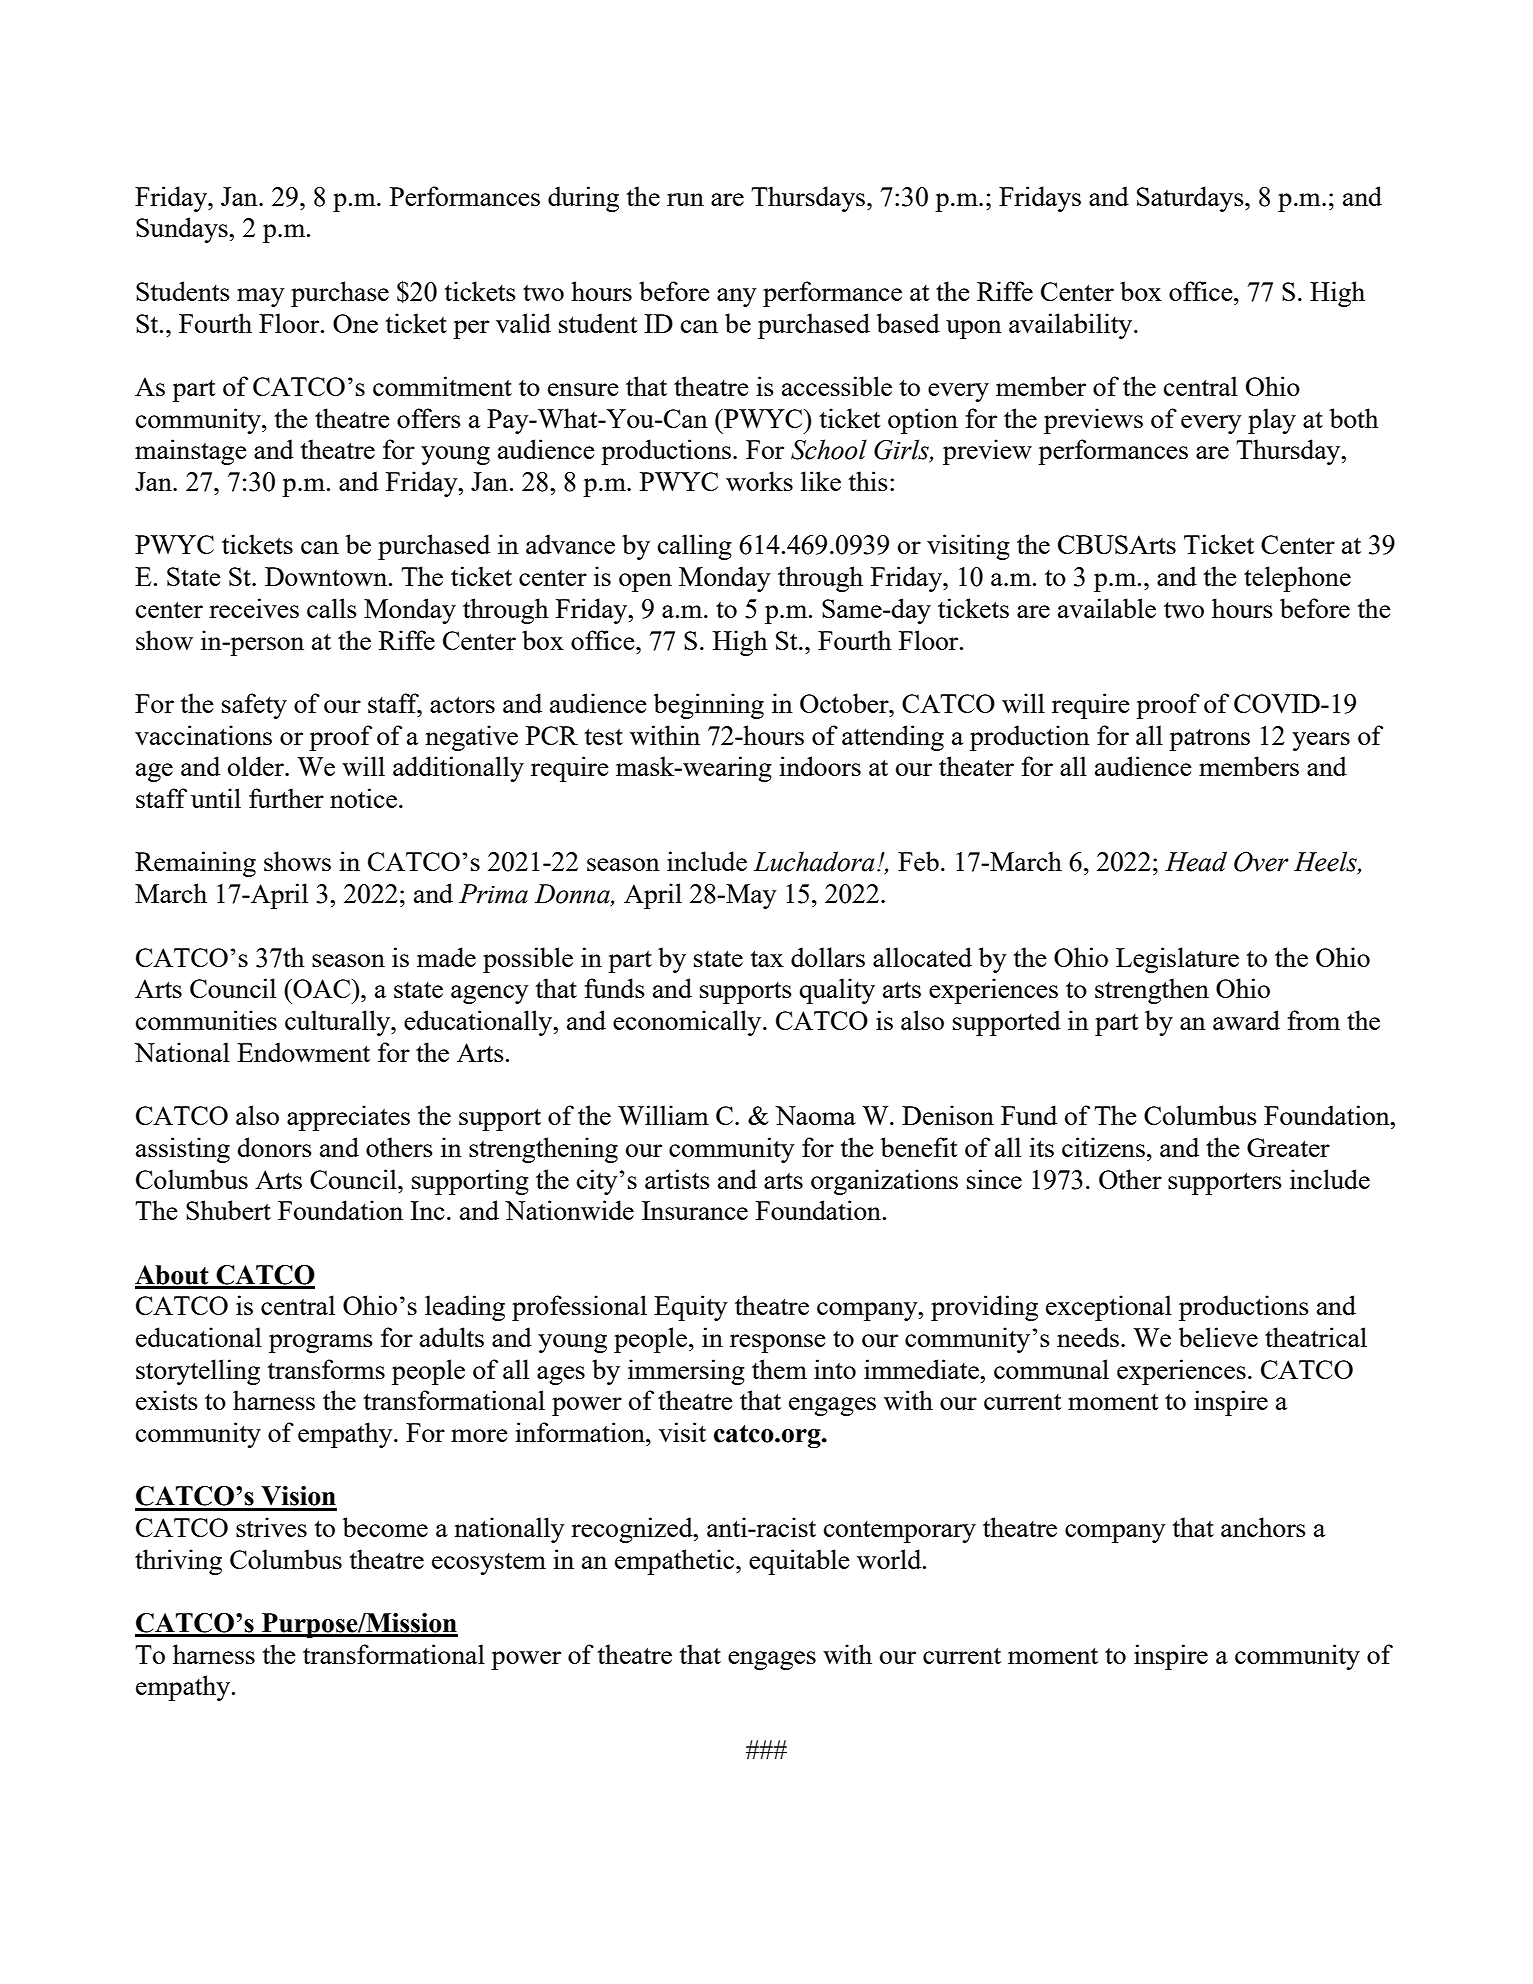  Describe the element at coordinates (1196, 861) in the image. I see `Head` at that location.
